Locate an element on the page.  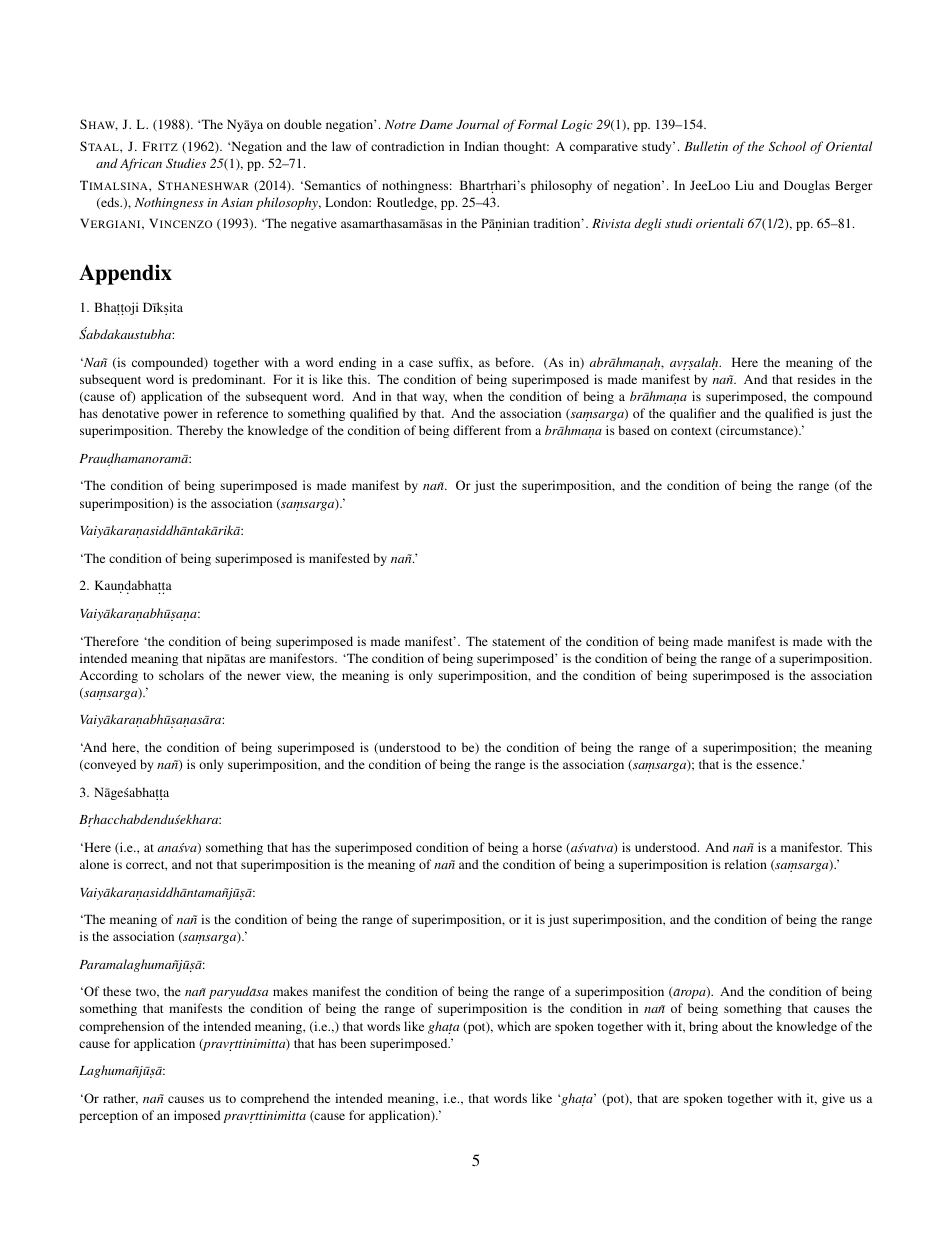
African is located at coordinates (141, 164).
